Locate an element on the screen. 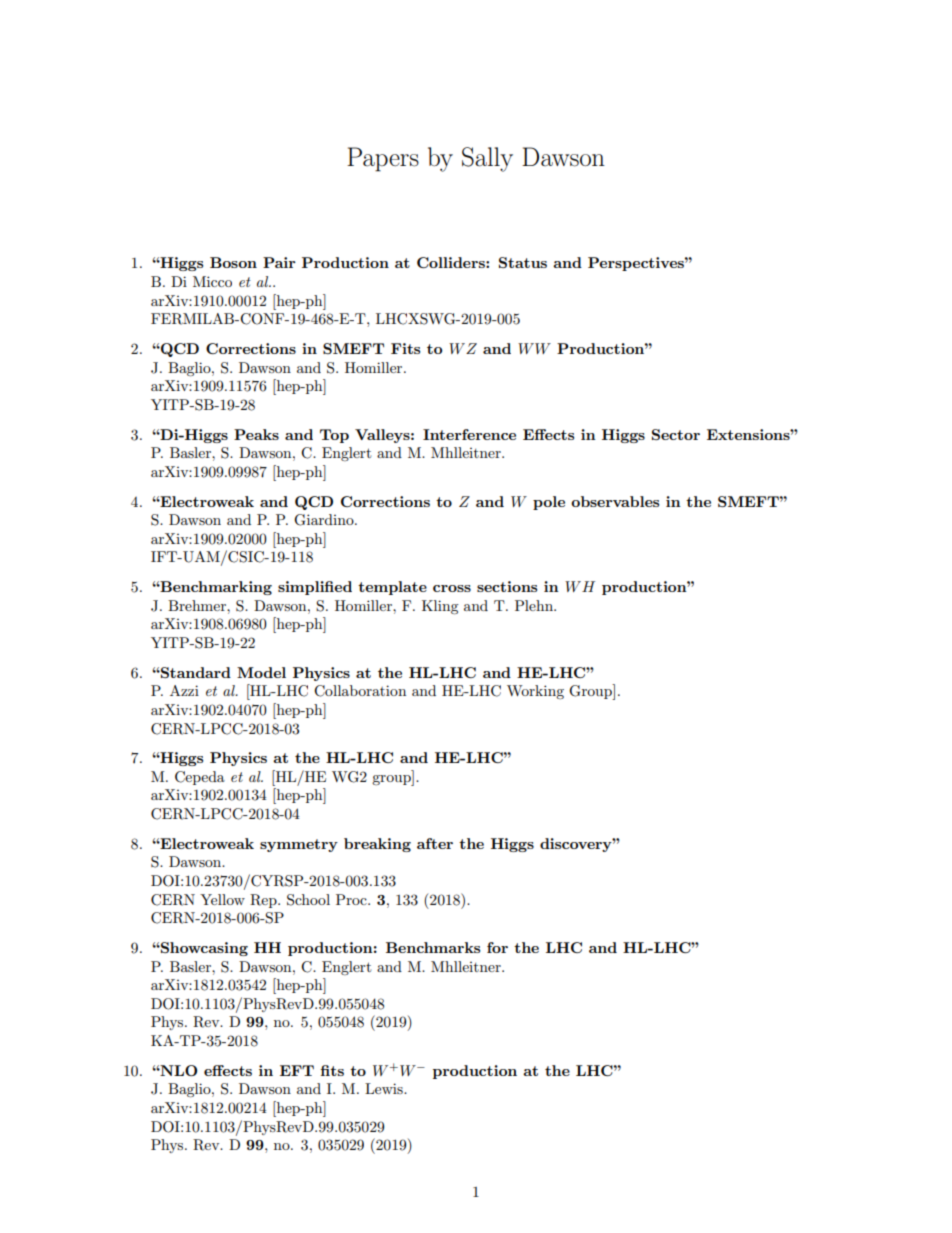 The image size is (952, 1233). Working is located at coordinates (535, 692).
